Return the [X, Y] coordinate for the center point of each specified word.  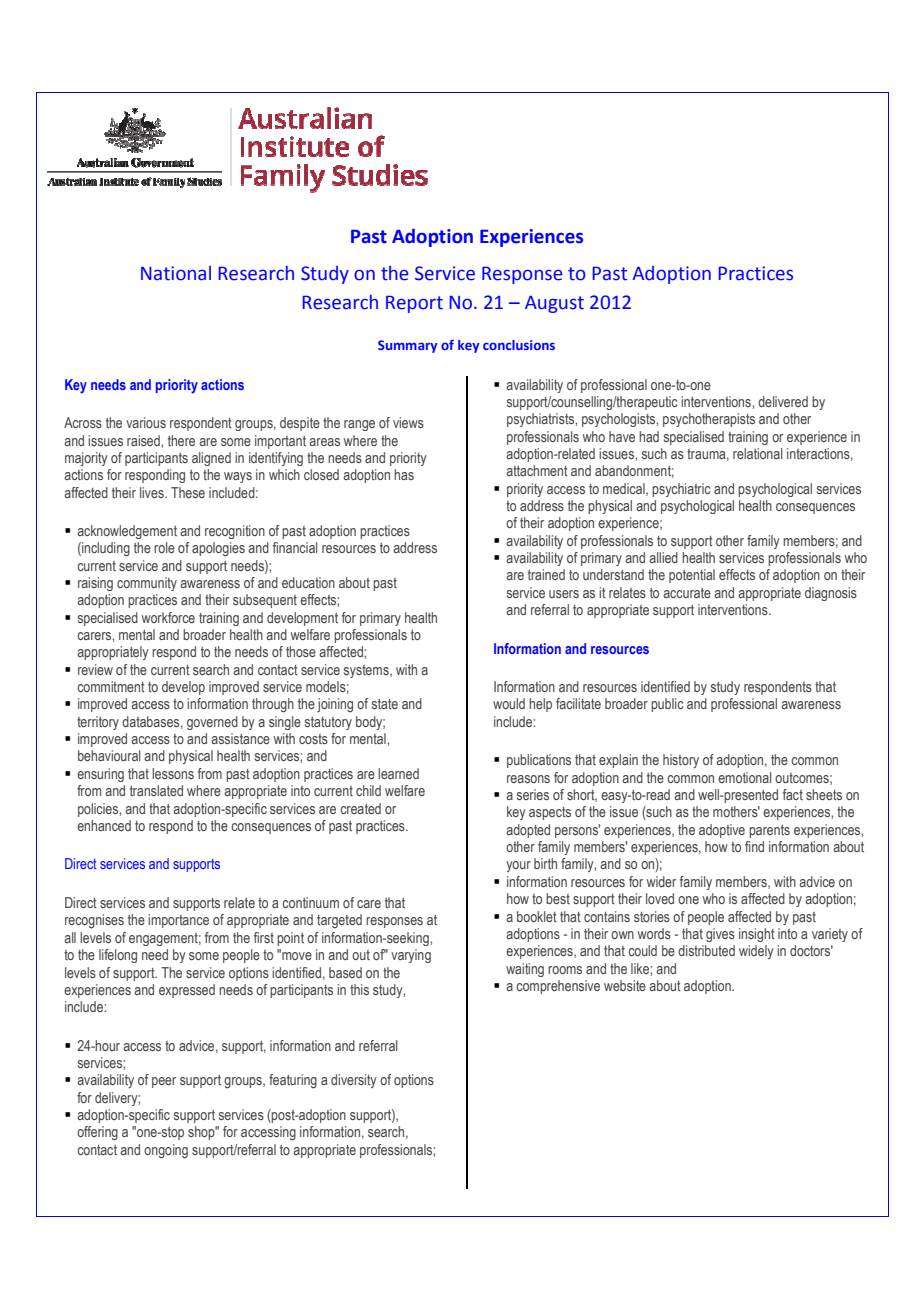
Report [414, 304]
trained [546, 574]
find [754, 846]
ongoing [166, 1151]
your [518, 866]
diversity [354, 1081]
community [147, 584]
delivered [783, 401]
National [176, 273]
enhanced [104, 825]
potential [692, 576]
